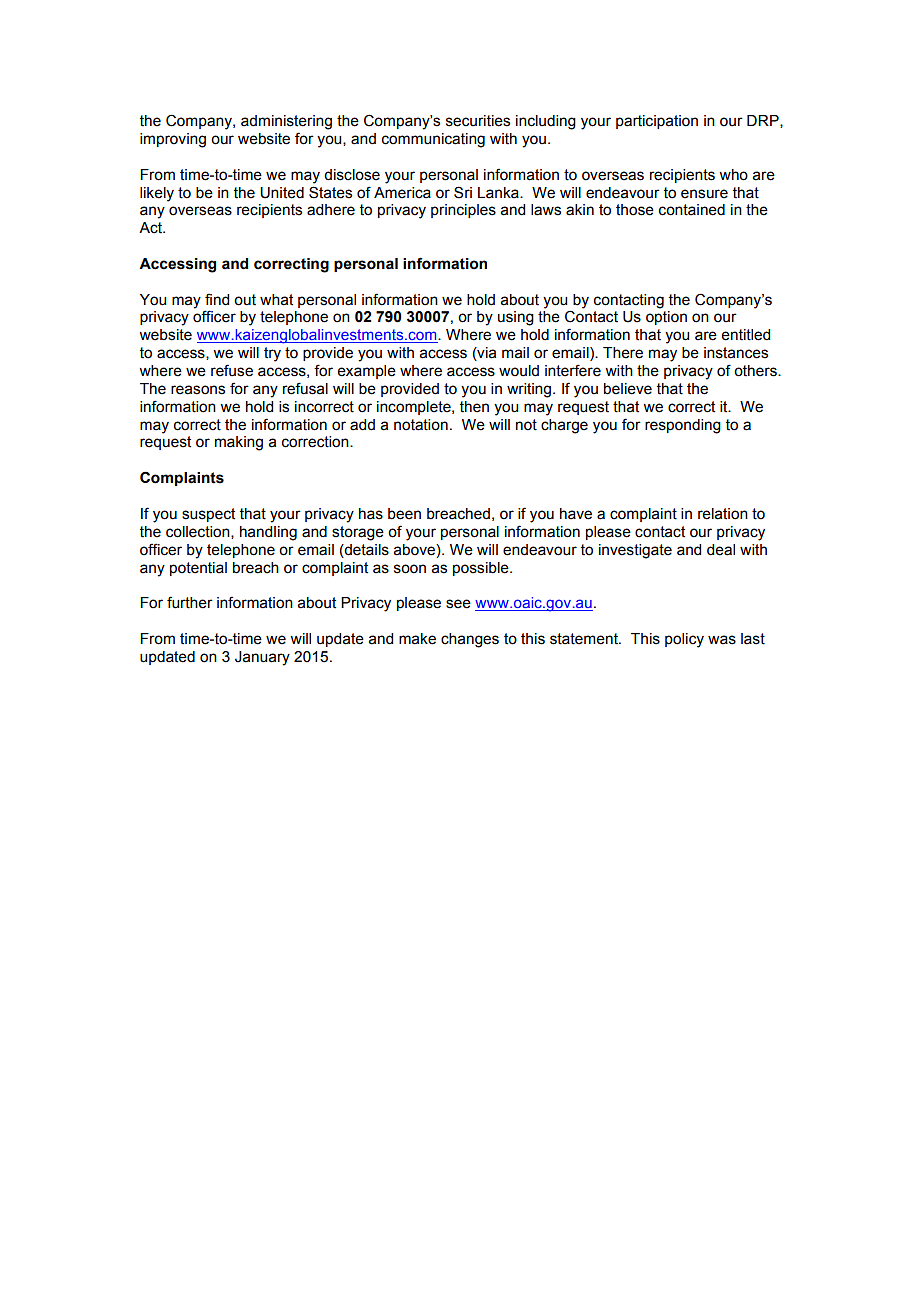 The image size is (924, 1308). What do you see at coordinates (208, 515) in the image?
I see `suspect` at bounding box center [208, 515].
